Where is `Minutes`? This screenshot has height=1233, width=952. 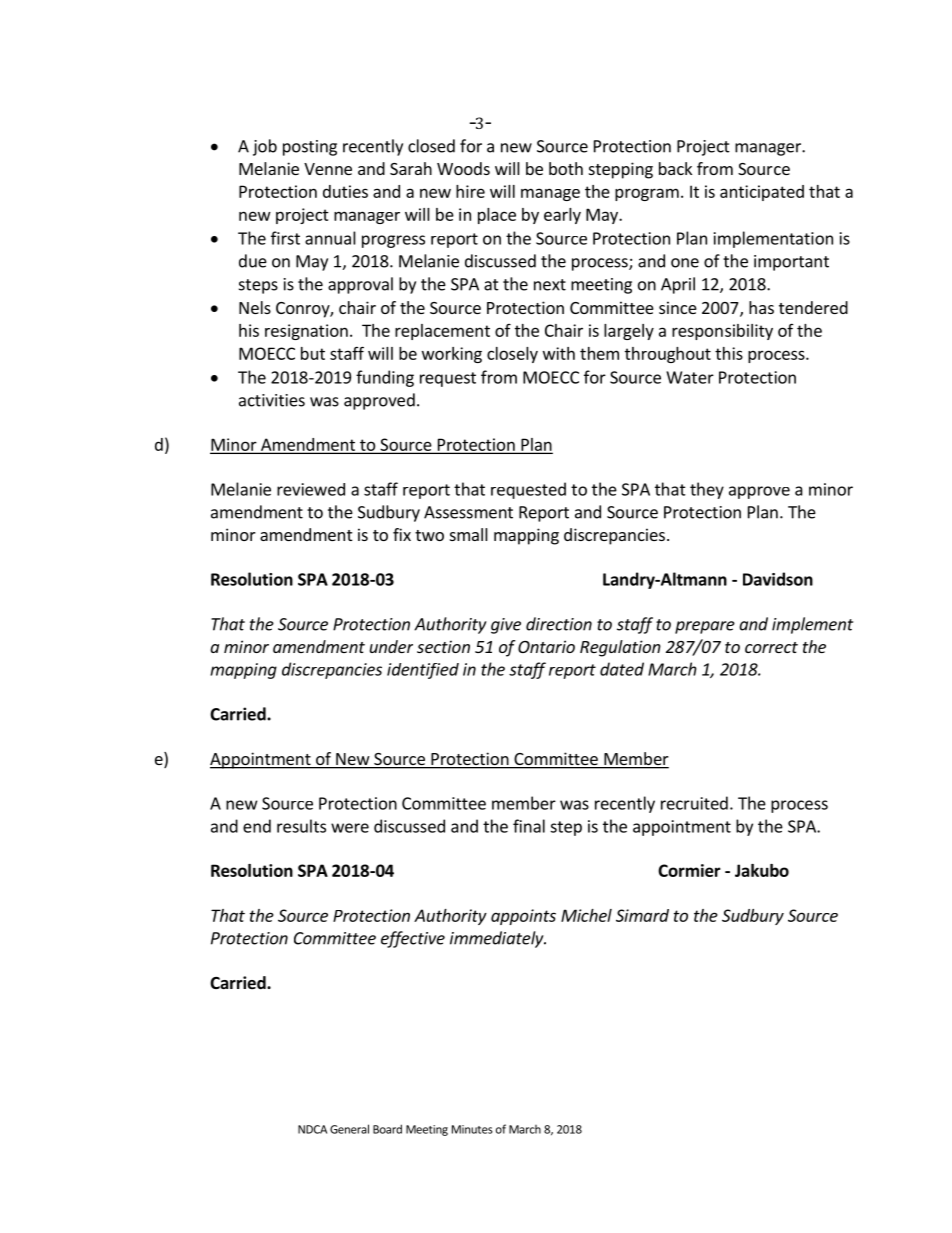
Minutes is located at coordinates (472, 1129).
